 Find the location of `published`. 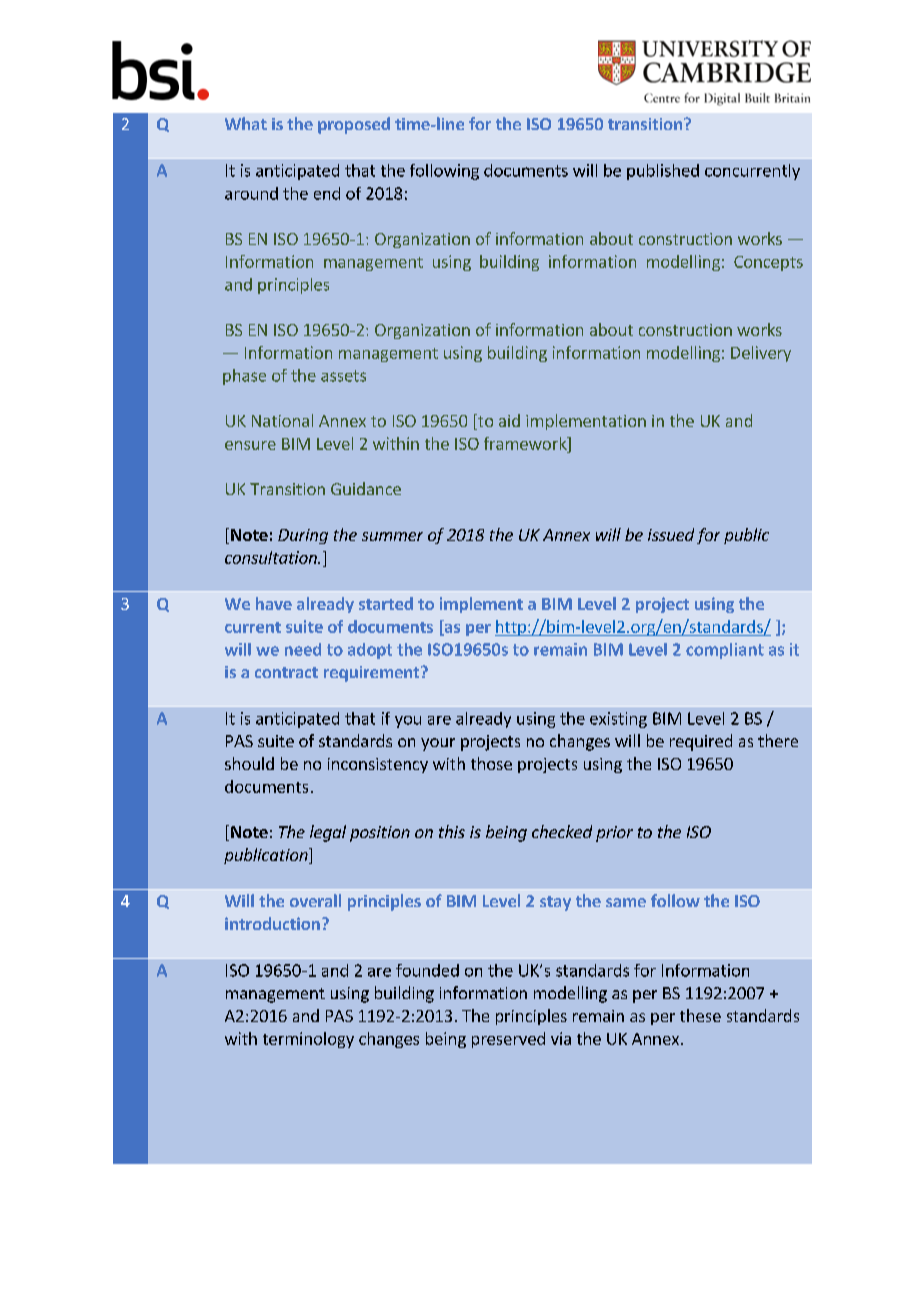

published is located at coordinates (663, 172).
